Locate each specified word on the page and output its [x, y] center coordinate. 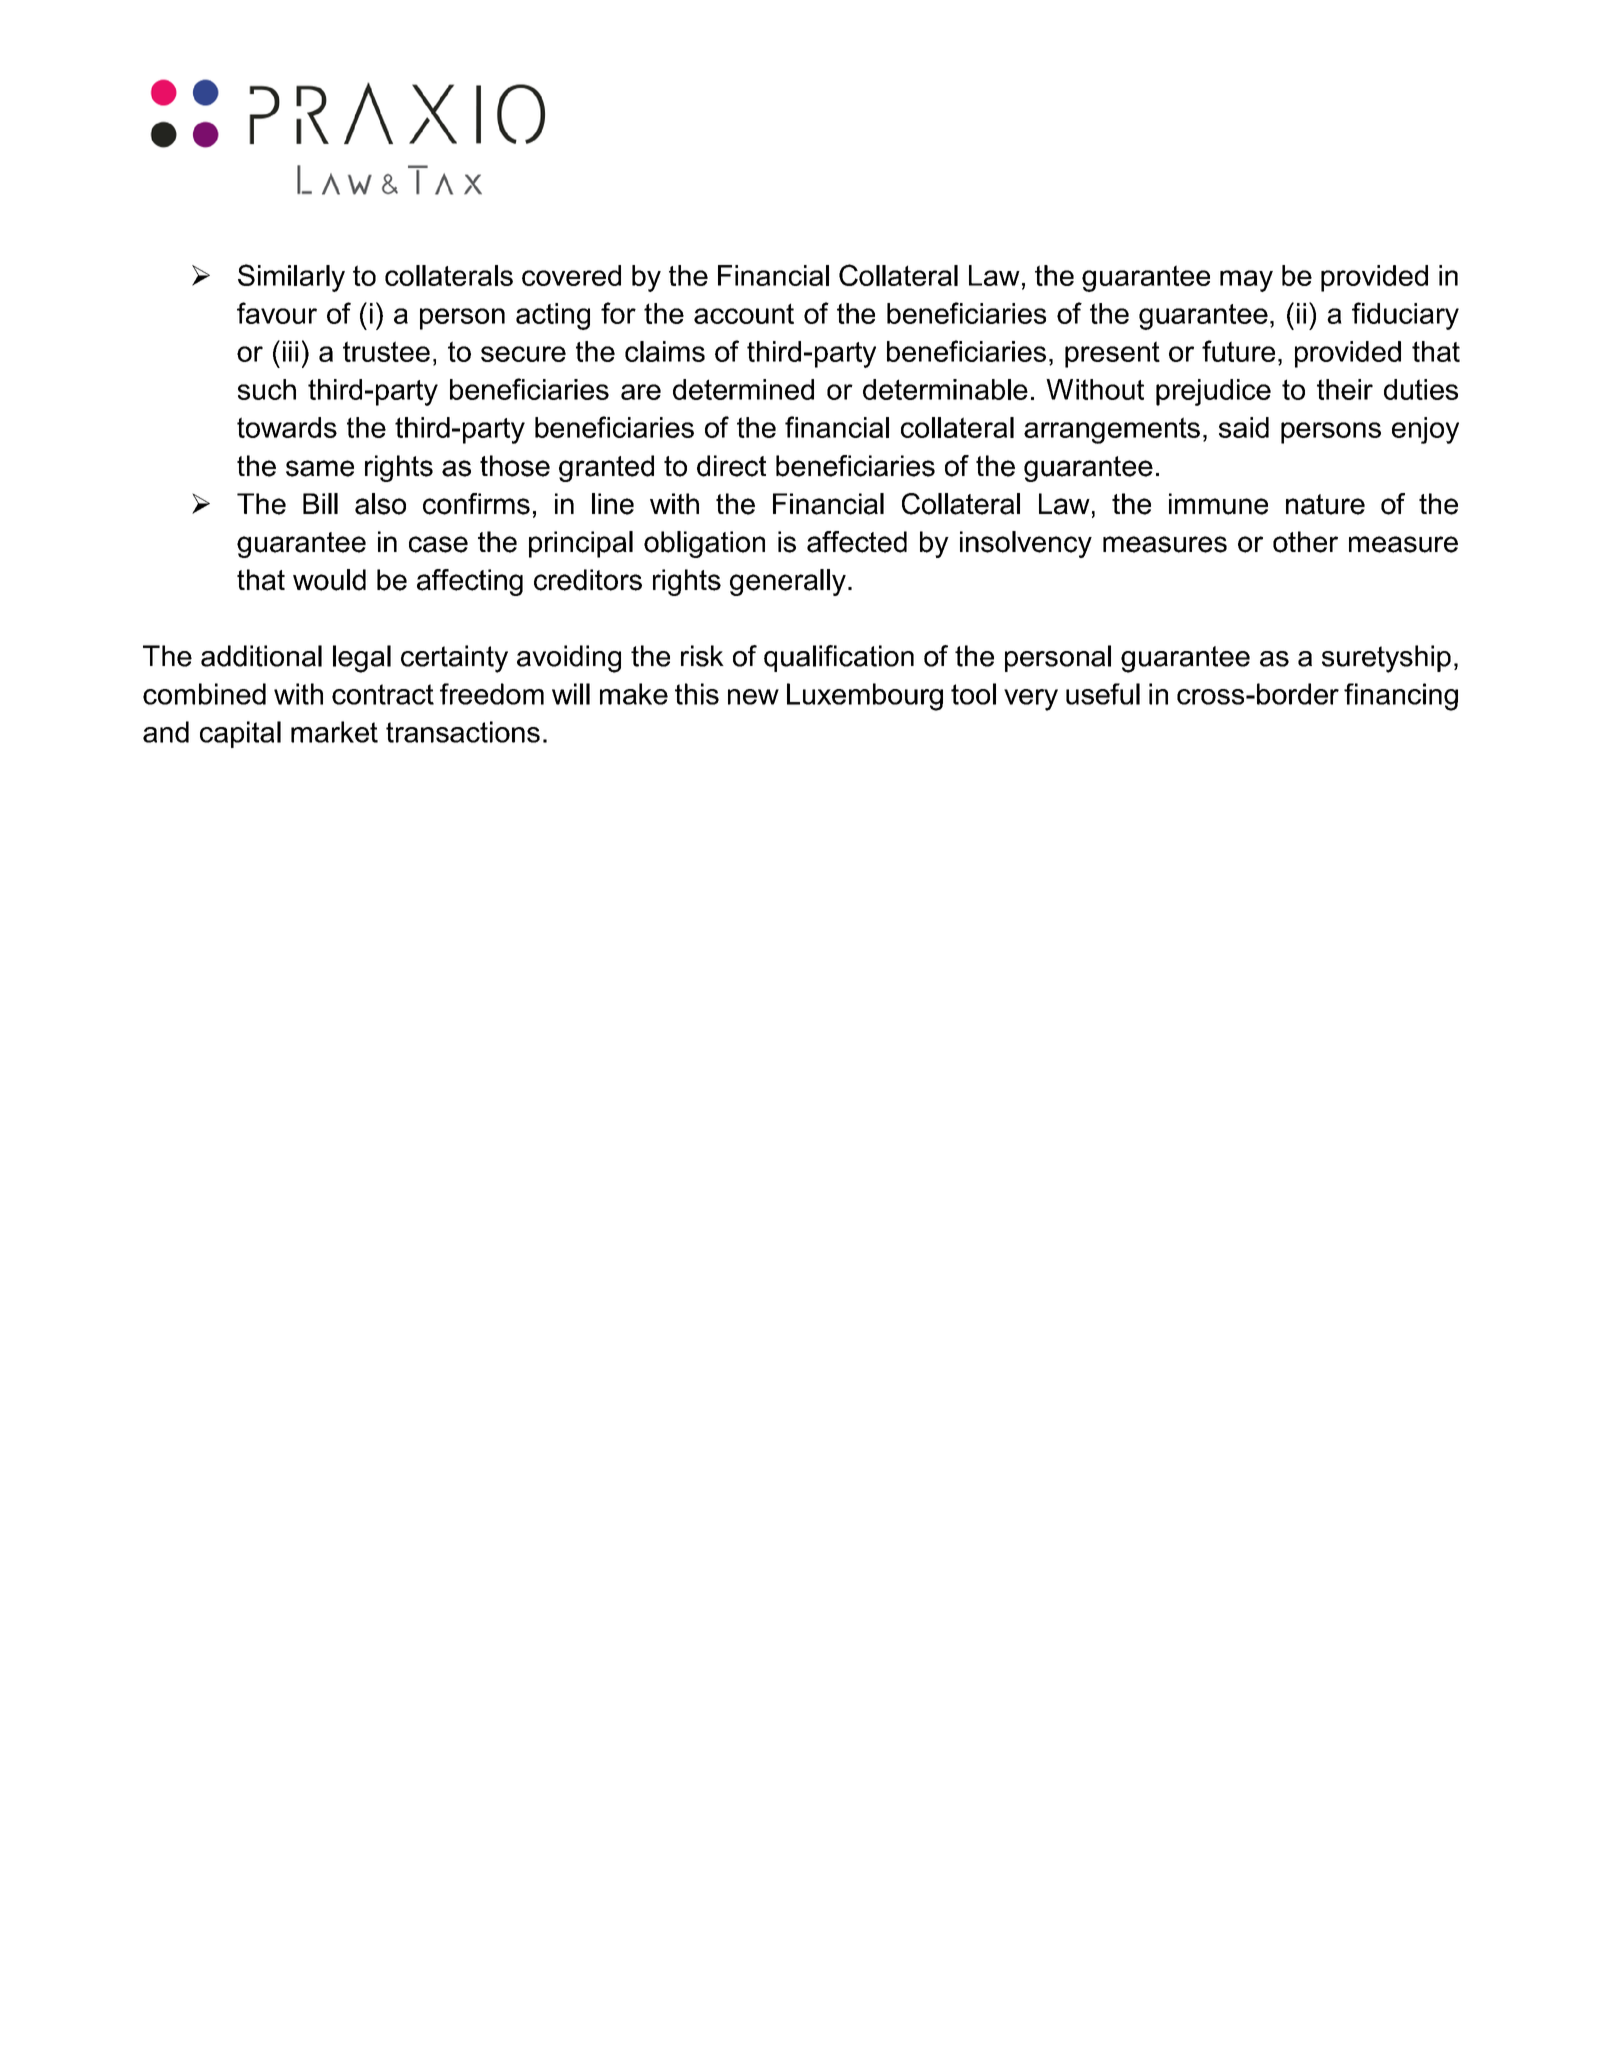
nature [1325, 504]
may [1246, 281]
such [267, 389]
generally [788, 582]
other [1305, 542]
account [744, 313]
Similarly [291, 278]
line [613, 504]
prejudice [1213, 392]
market [334, 732]
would [329, 580]
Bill [320, 503]
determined [743, 389]
